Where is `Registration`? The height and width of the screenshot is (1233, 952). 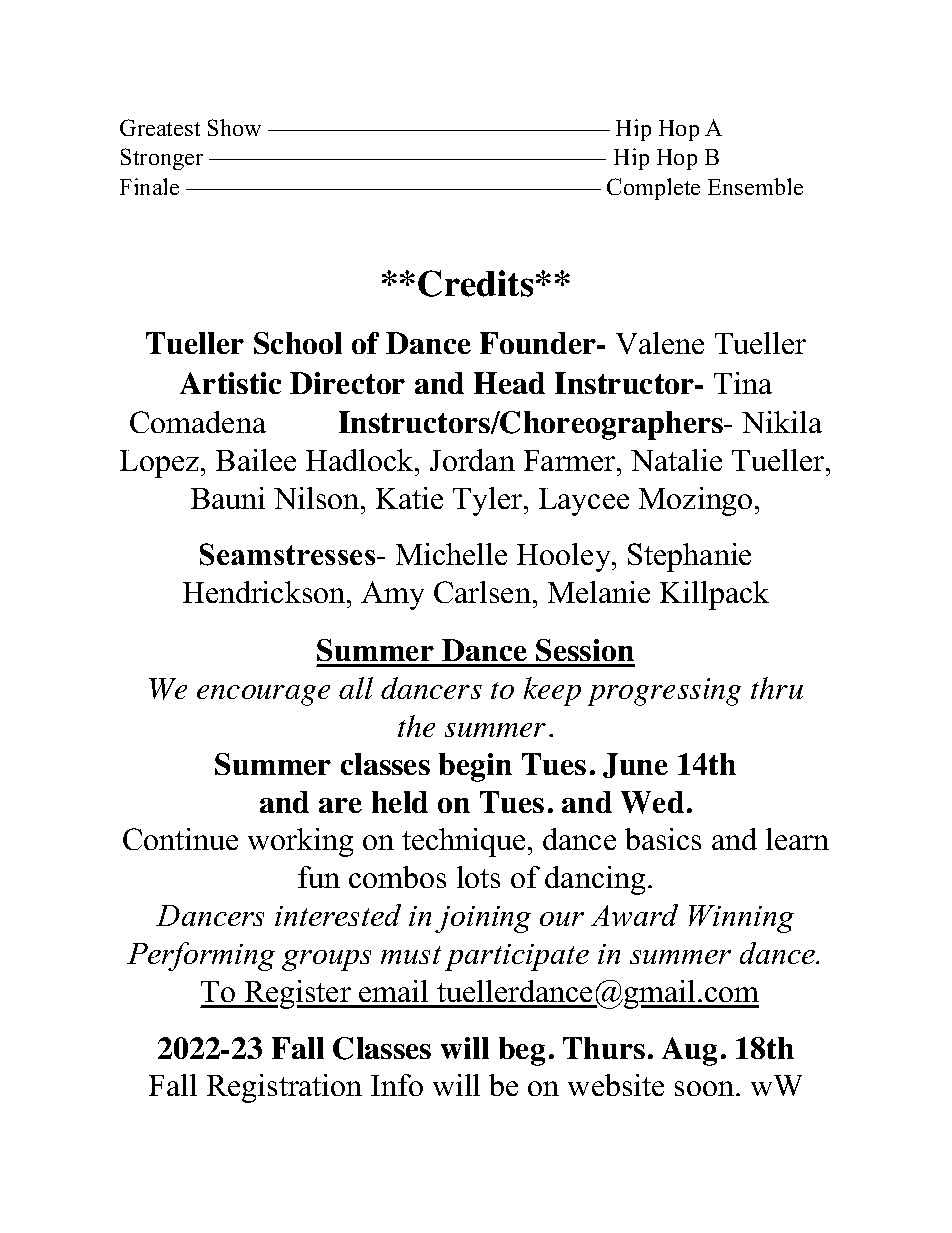 Registration is located at coordinates (284, 1088).
